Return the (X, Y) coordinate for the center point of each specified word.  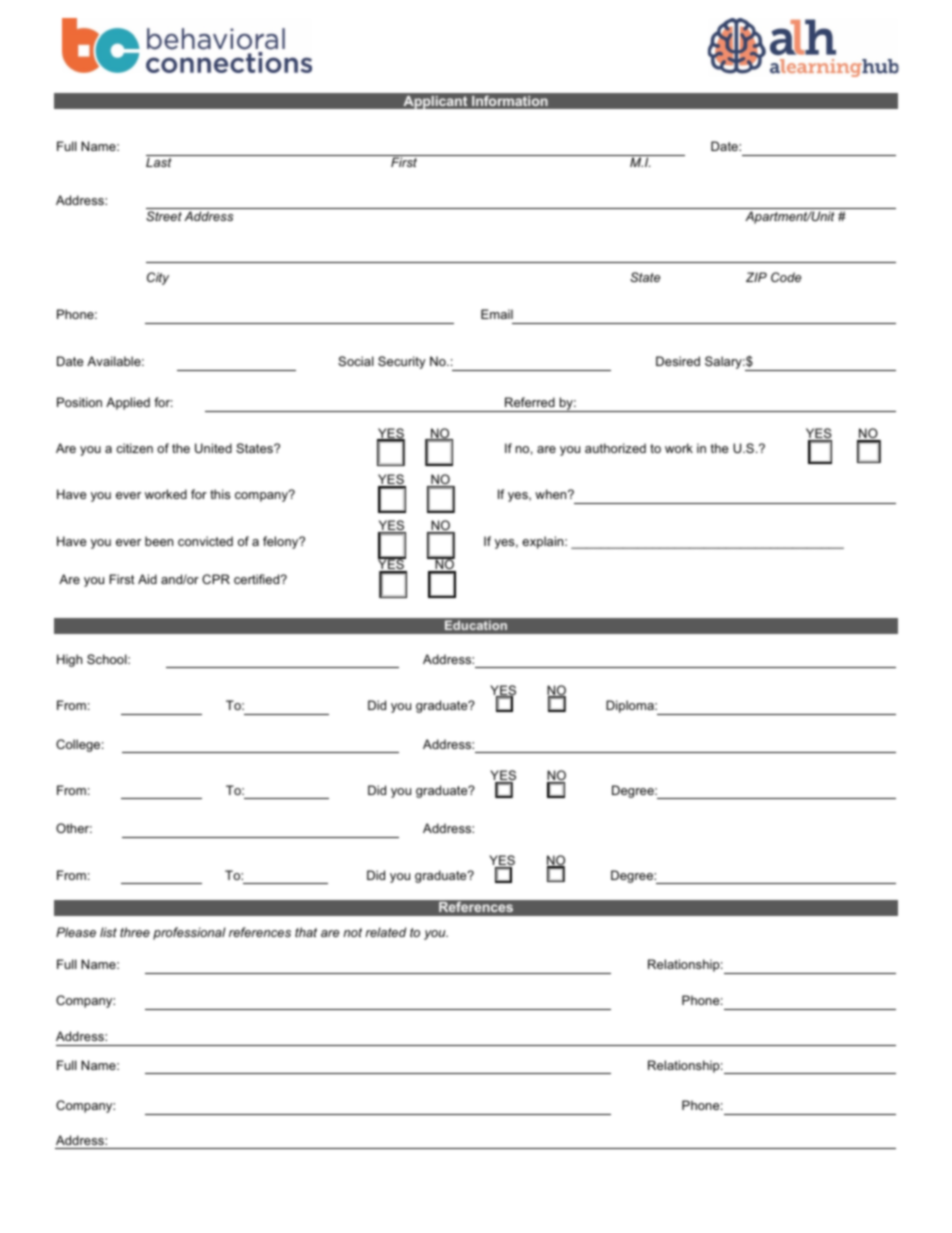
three (135, 932)
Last (159, 162)
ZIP (756, 277)
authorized (615, 448)
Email (497, 314)
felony (282, 542)
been (159, 541)
